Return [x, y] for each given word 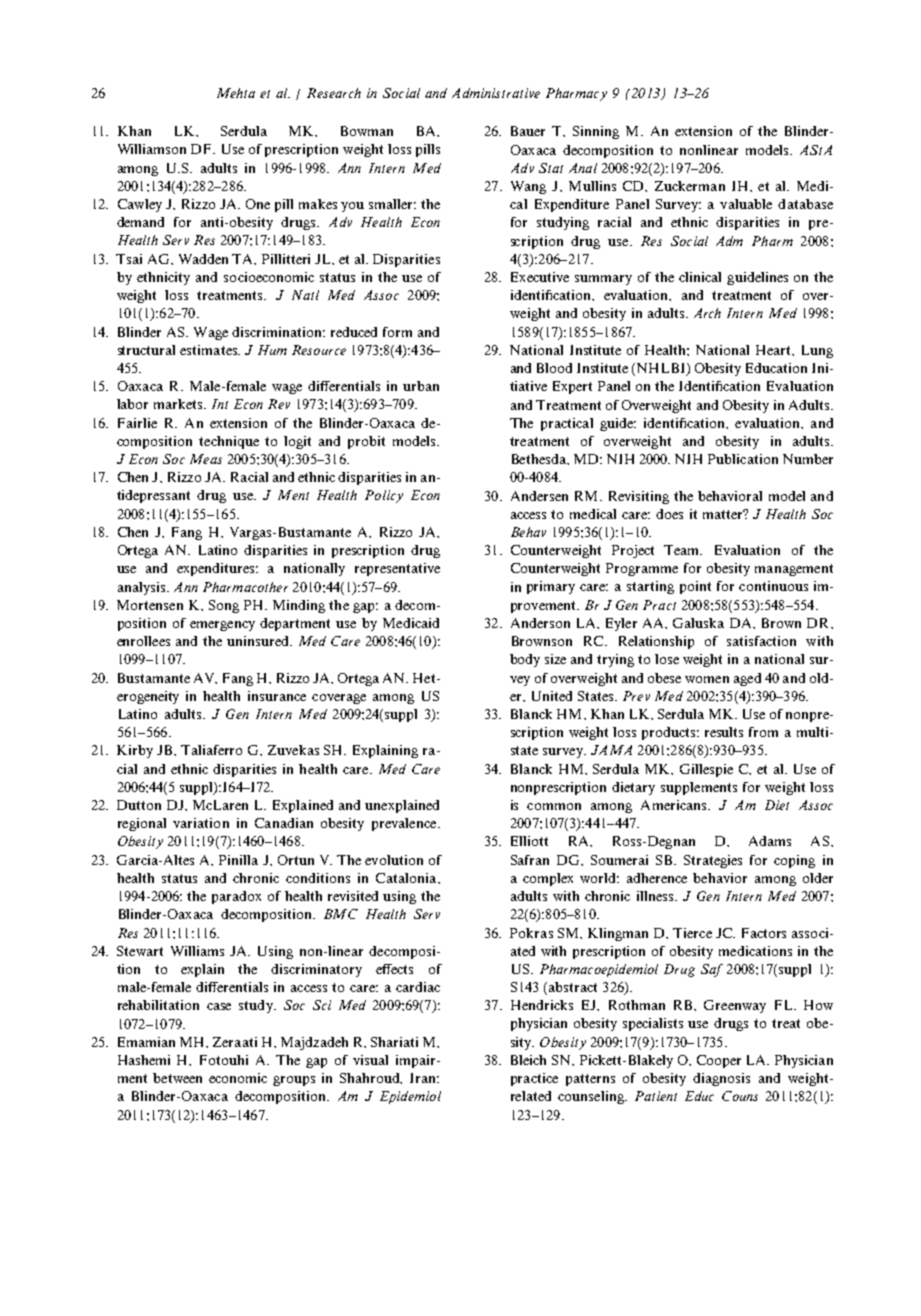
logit [297, 442]
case [219, 1006]
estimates [209, 350]
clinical [700, 277]
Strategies [713, 861]
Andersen [539, 496]
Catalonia [407, 878]
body [525, 660]
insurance [277, 696]
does [669, 514]
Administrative [496, 93]
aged [747, 679]
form [397, 332]
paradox [236, 897]
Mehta [236, 93]
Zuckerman [690, 186]
